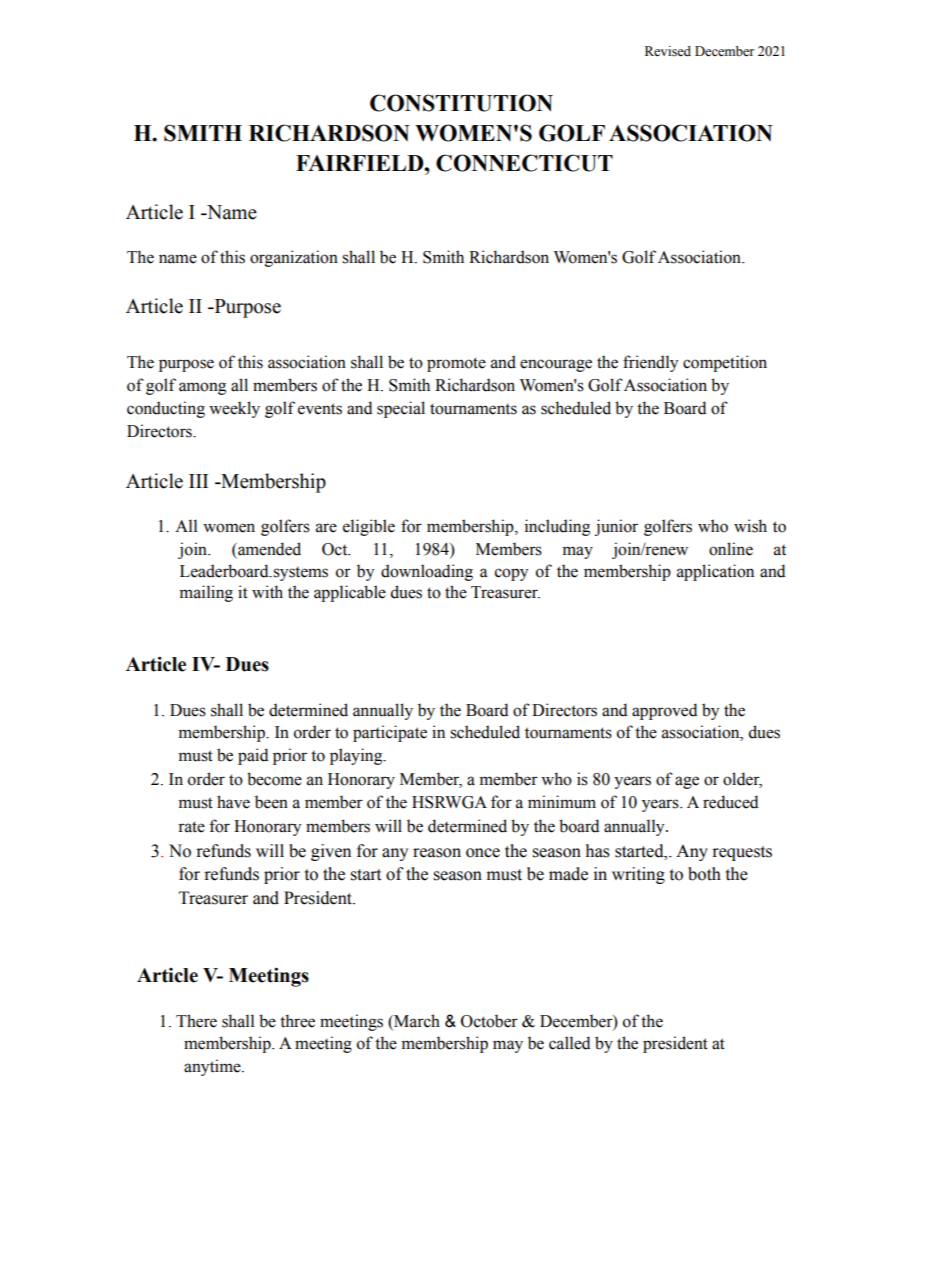 The width and height of the image is (936, 1288). Describe the element at coordinates (294, 258) in the image. I see `organization` at that location.
